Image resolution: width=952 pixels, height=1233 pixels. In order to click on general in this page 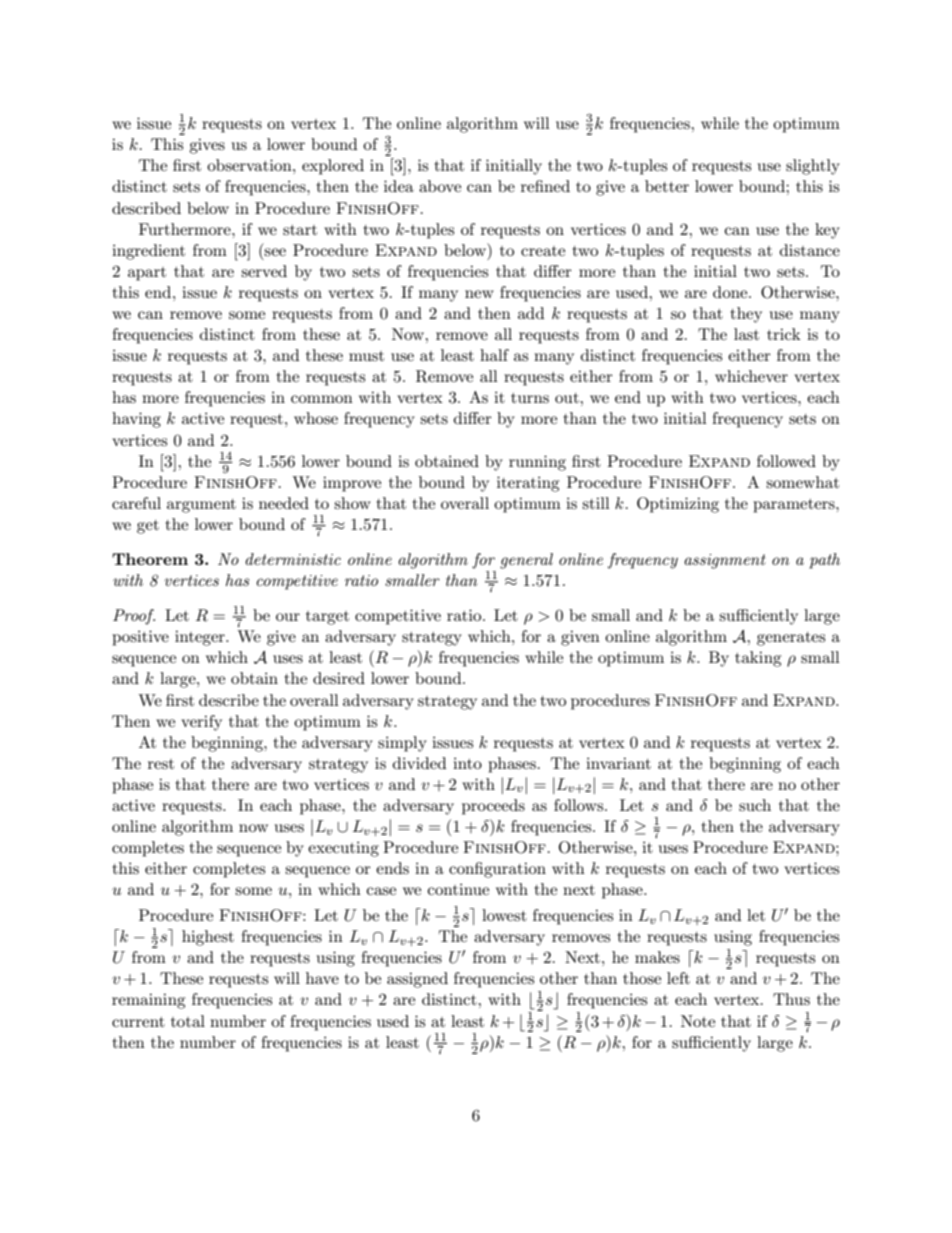, I will do `click(526, 561)`.
